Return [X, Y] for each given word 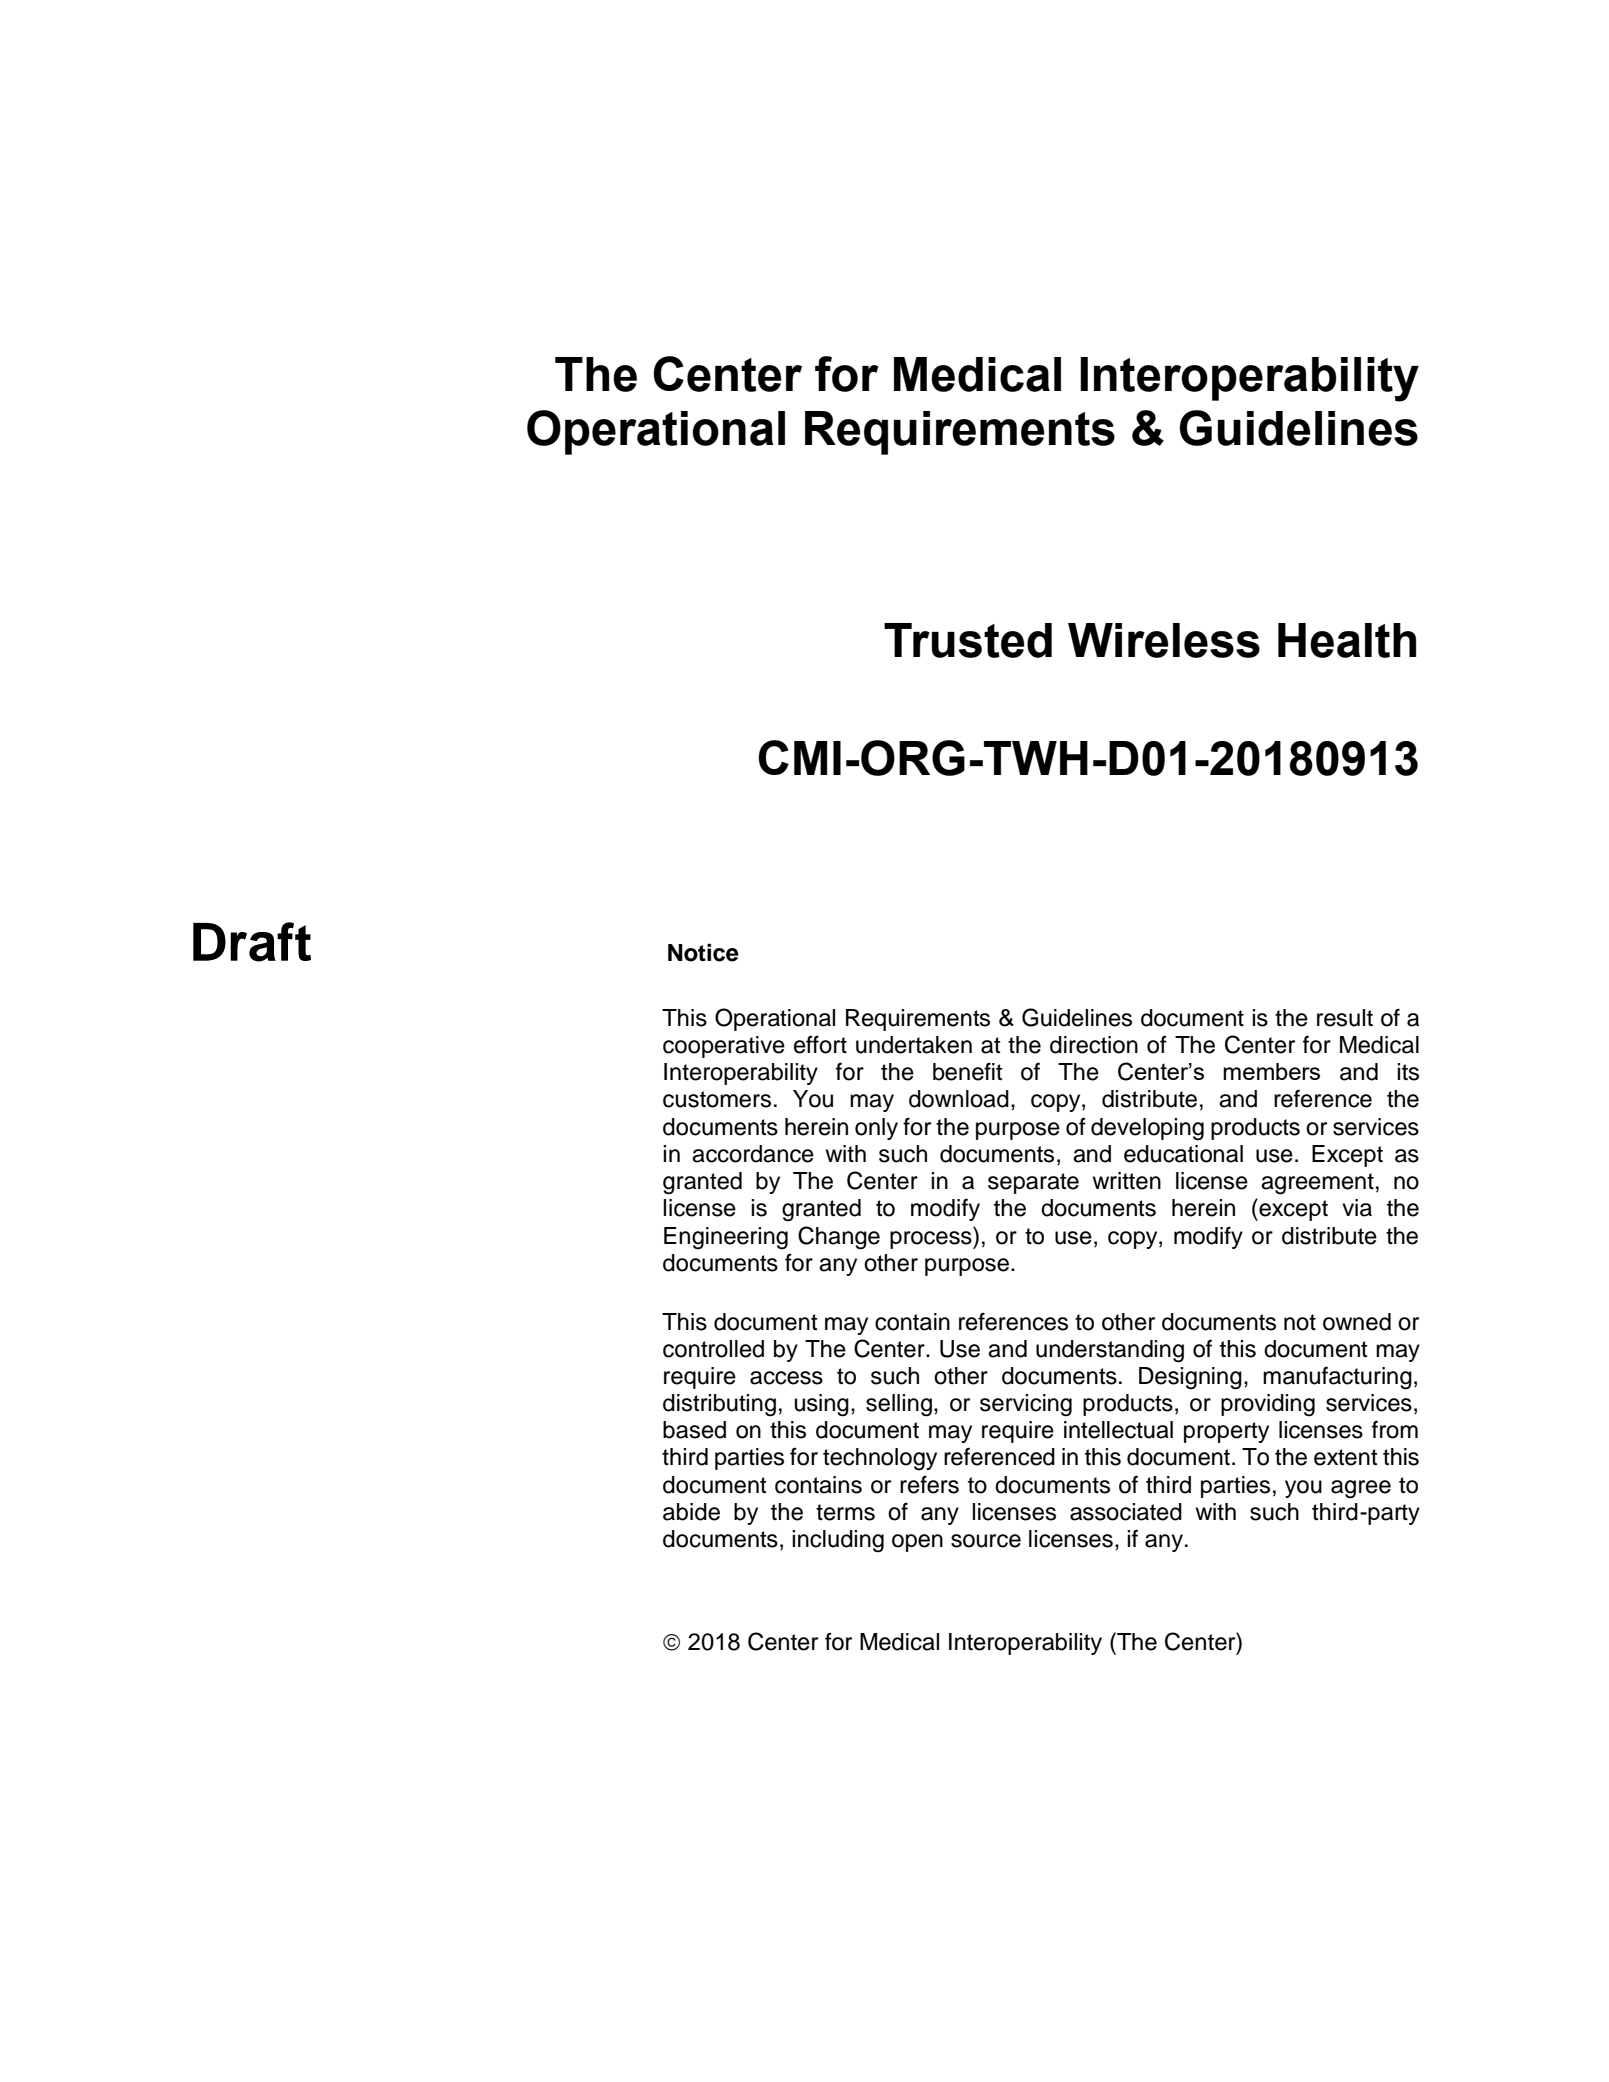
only [876, 1129]
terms [845, 1512]
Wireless [1164, 640]
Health [1347, 640]
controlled [713, 1349]
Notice [703, 953]
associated [1126, 1512]
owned [1357, 1322]
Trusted [968, 640]
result [1345, 1018]
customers [717, 1099]
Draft [252, 942]
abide [691, 1512]
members [1271, 1071]
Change [839, 1238]
